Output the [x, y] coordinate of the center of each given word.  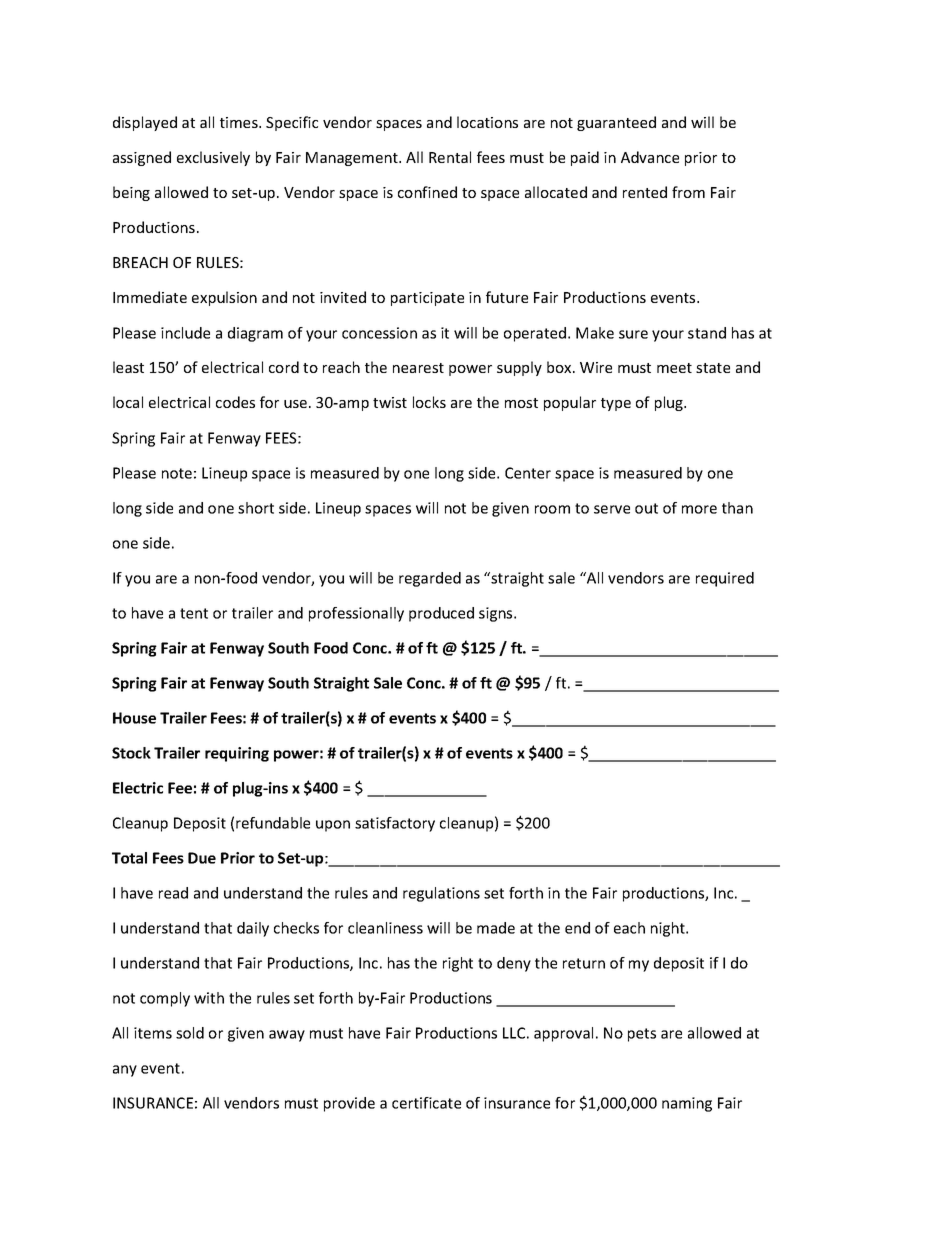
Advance [650, 157]
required [725, 579]
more [699, 509]
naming [687, 1104]
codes [235, 402]
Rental [450, 157]
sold [190, 1033]
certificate [426, 1103]
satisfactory [395, 824]
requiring [237, 754]
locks [429, 402]
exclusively [213, 158]
